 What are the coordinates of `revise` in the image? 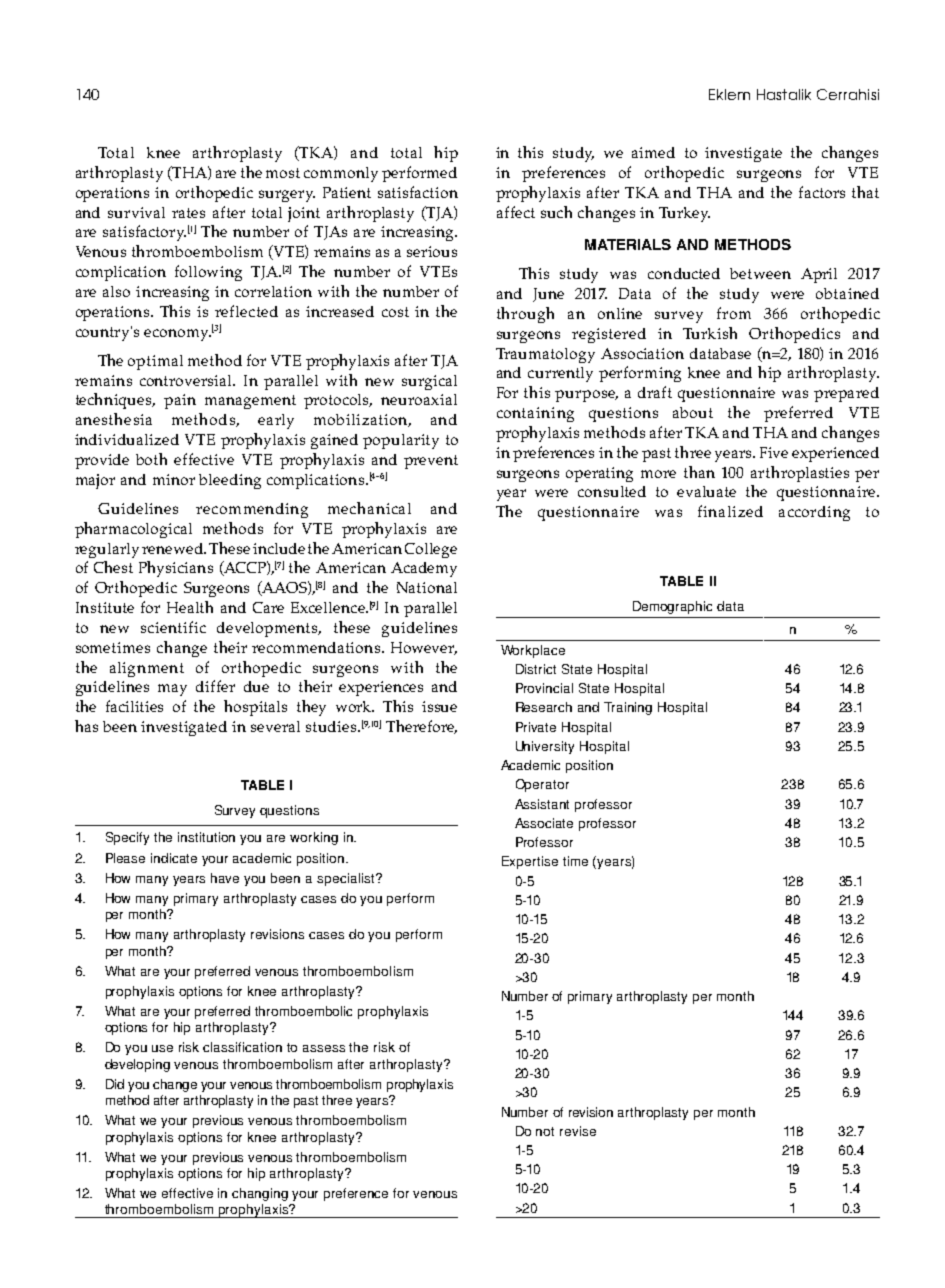 It's located at (578, 1131).
